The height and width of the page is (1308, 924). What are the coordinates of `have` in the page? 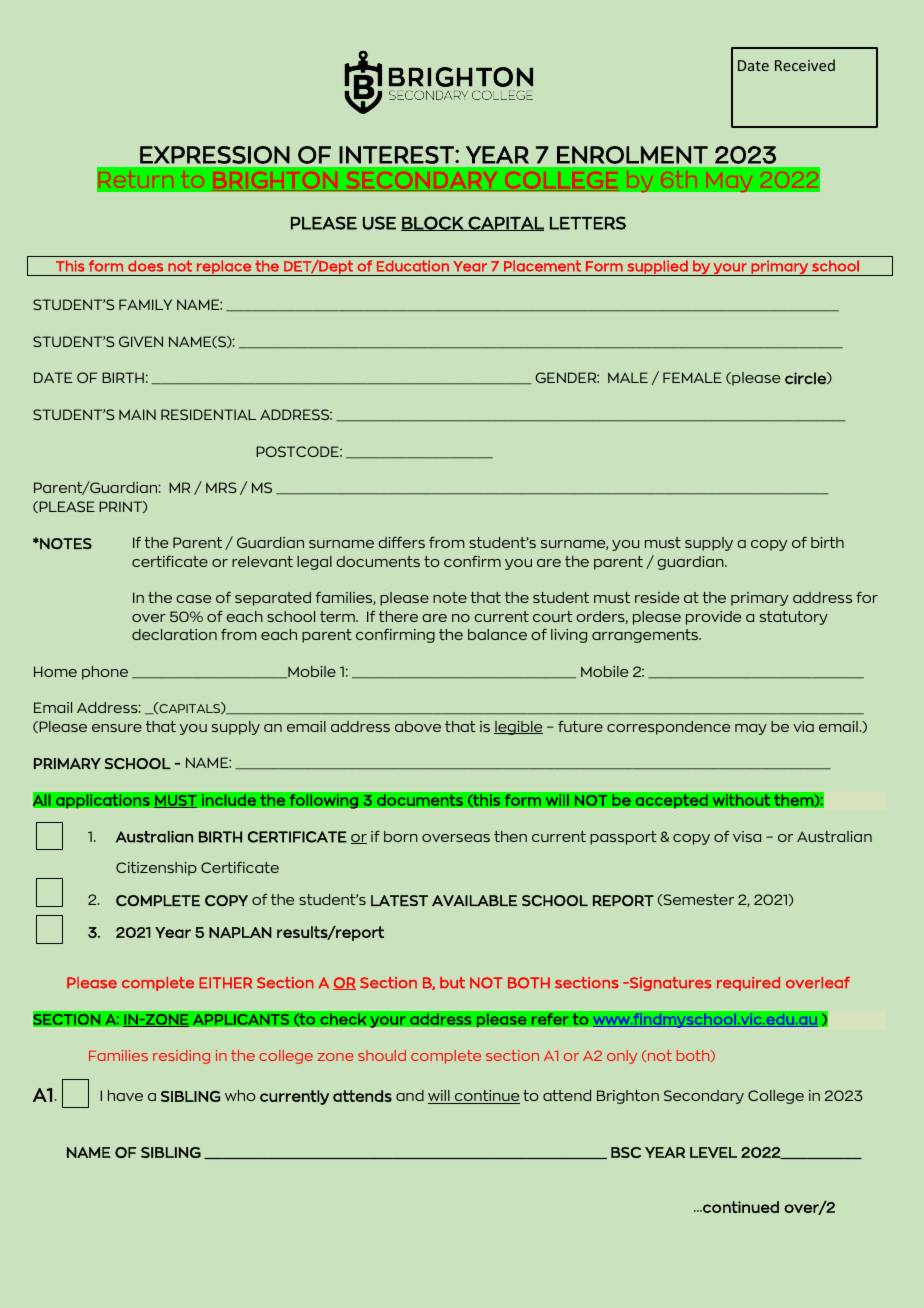 It's located at (125, 1095).
